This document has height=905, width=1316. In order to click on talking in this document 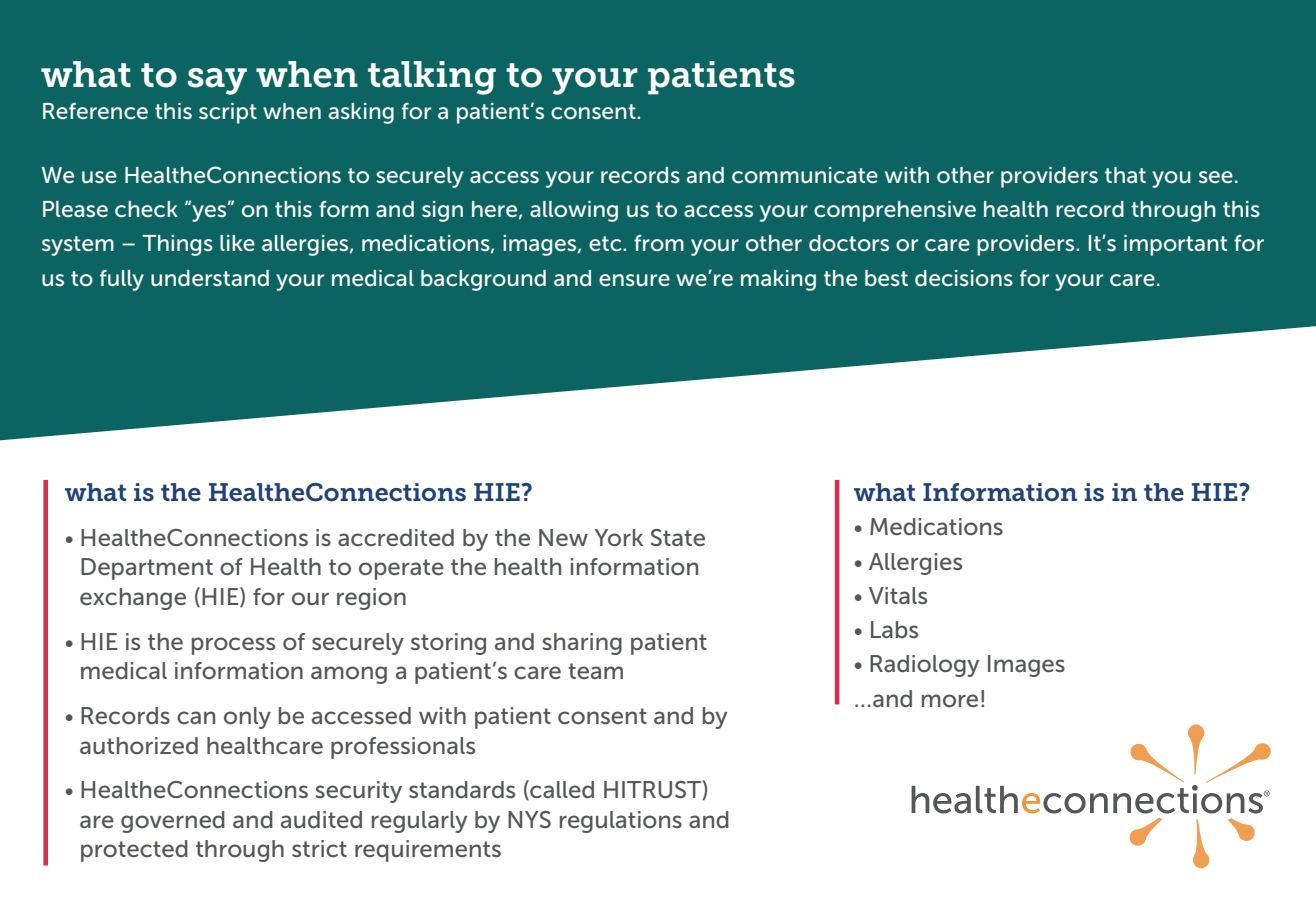, I will do `click(432, 78)`.
